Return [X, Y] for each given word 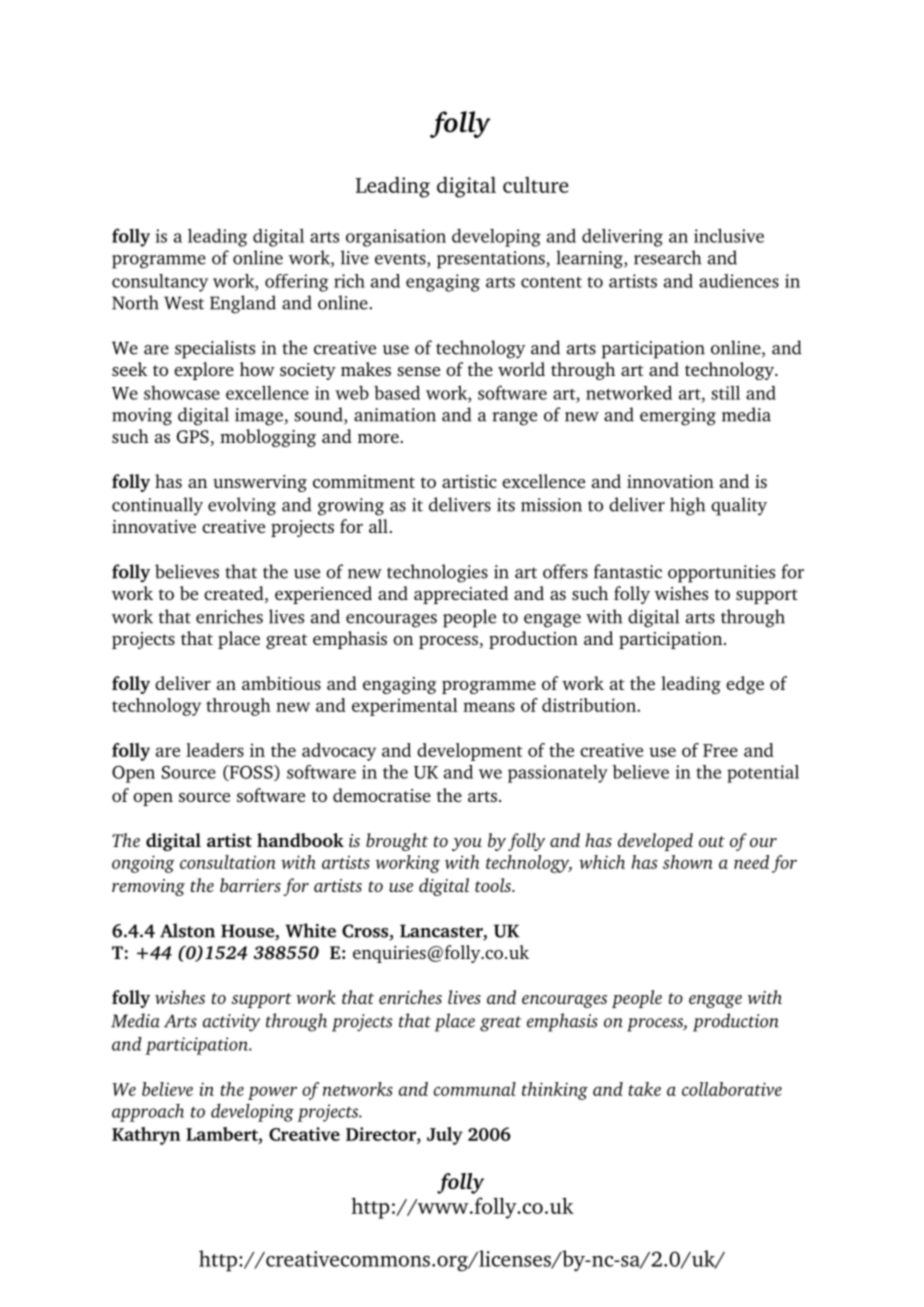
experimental [405, 707]
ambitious [281, 683]
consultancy [160, 283]
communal [475, 1089]
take [645, 1089]
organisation [396, 238]
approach [148, 1113]
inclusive [729, 235]
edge [745, 685]
